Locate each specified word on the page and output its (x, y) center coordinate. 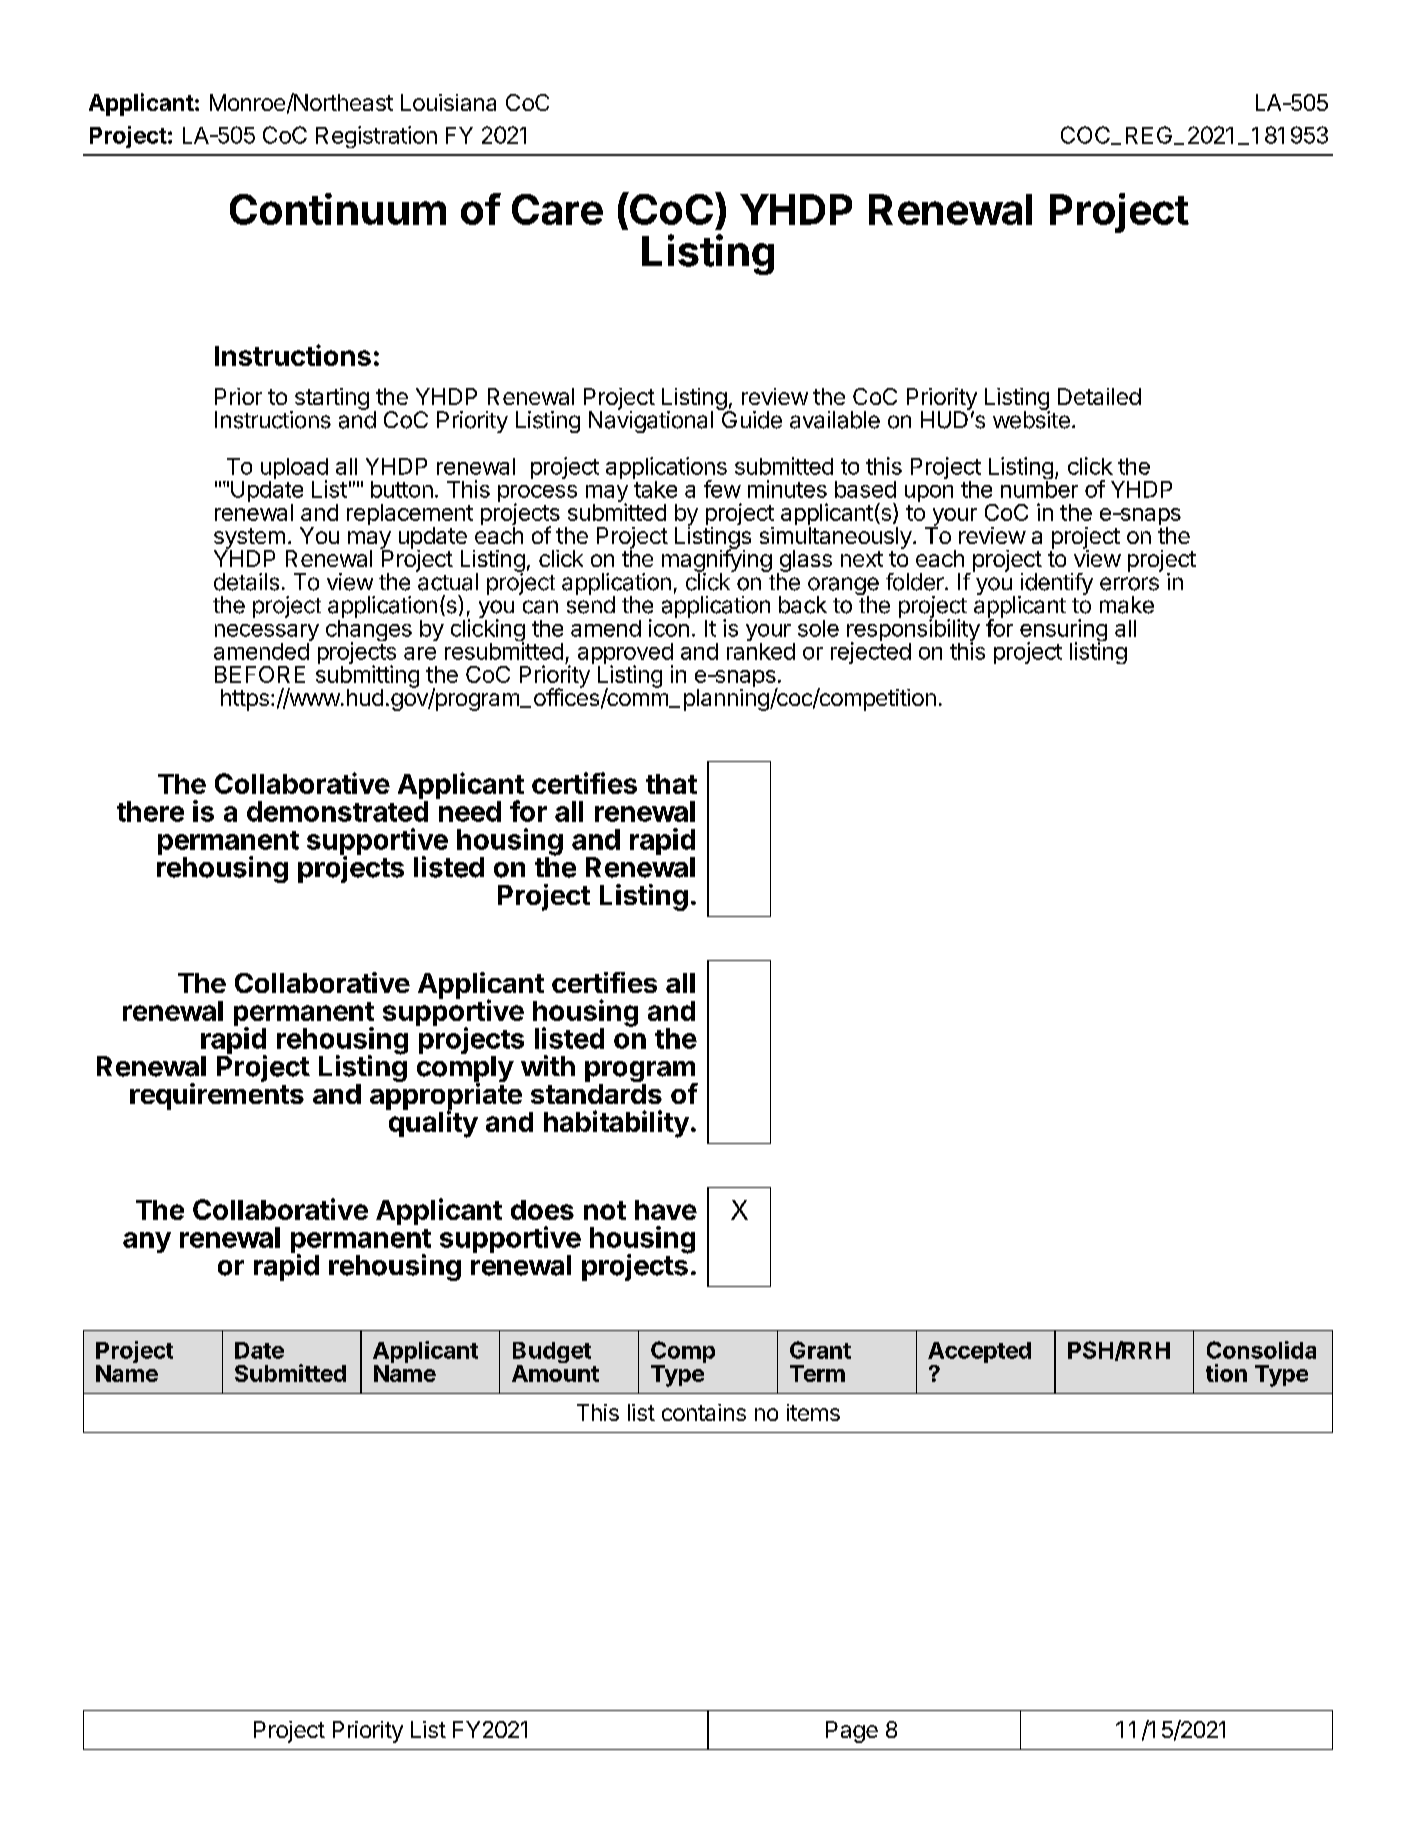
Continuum (338, 209)
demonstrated (337, 811)
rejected (871, 653)
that (671, 784)
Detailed (1099, 396)
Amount (555, 1373)
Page (852, 1732)
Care (557, 209)
